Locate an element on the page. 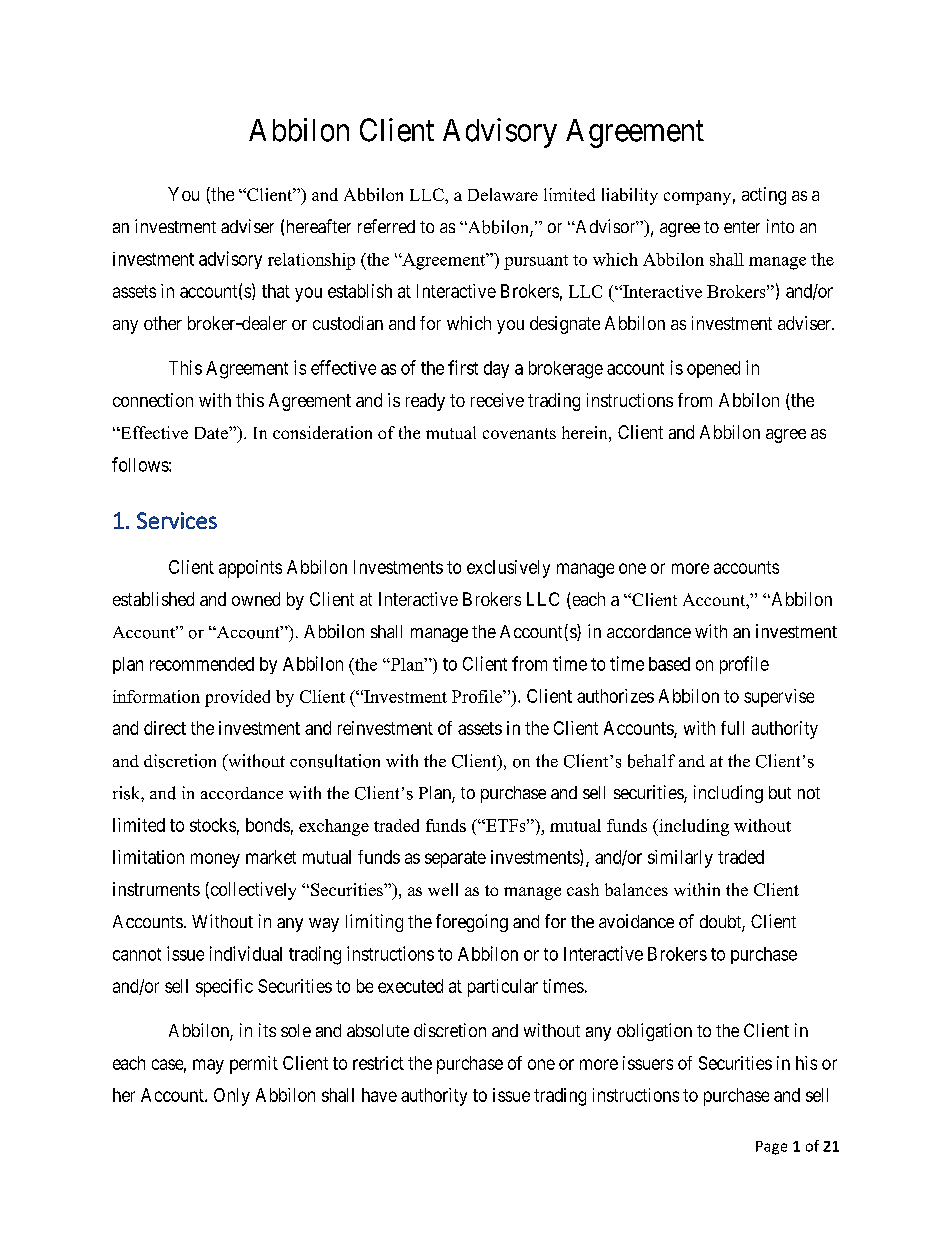 This document has width=952, height=1233. Date is located at coordinates (212, 433).
